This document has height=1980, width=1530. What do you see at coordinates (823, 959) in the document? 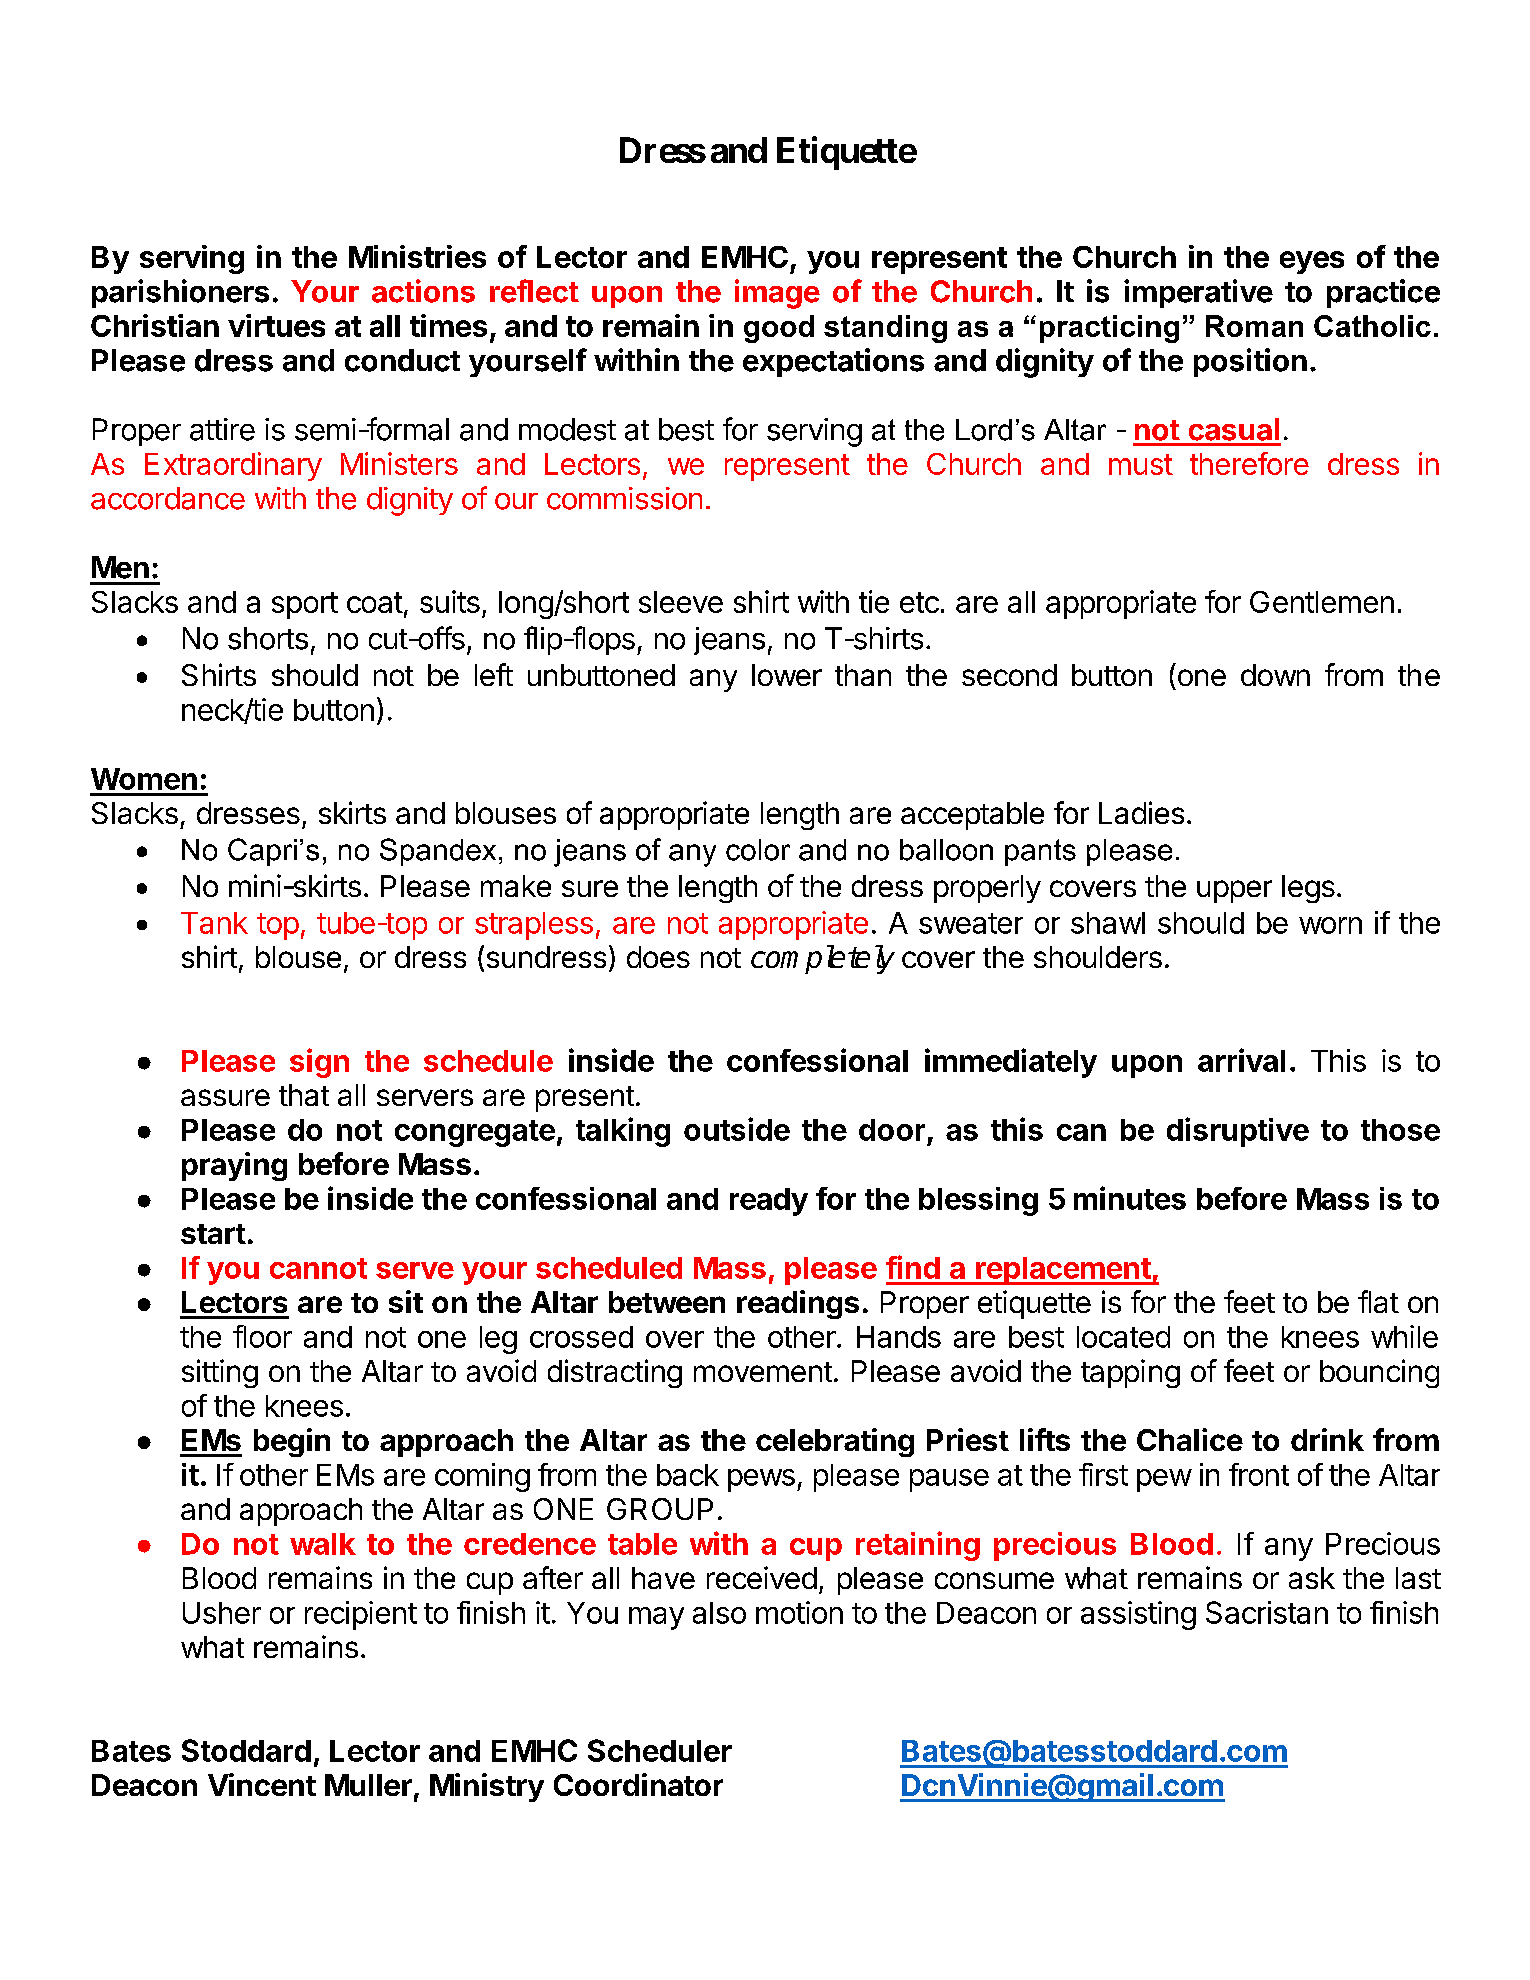
I see `completely` at bounding box center [823, 959].
